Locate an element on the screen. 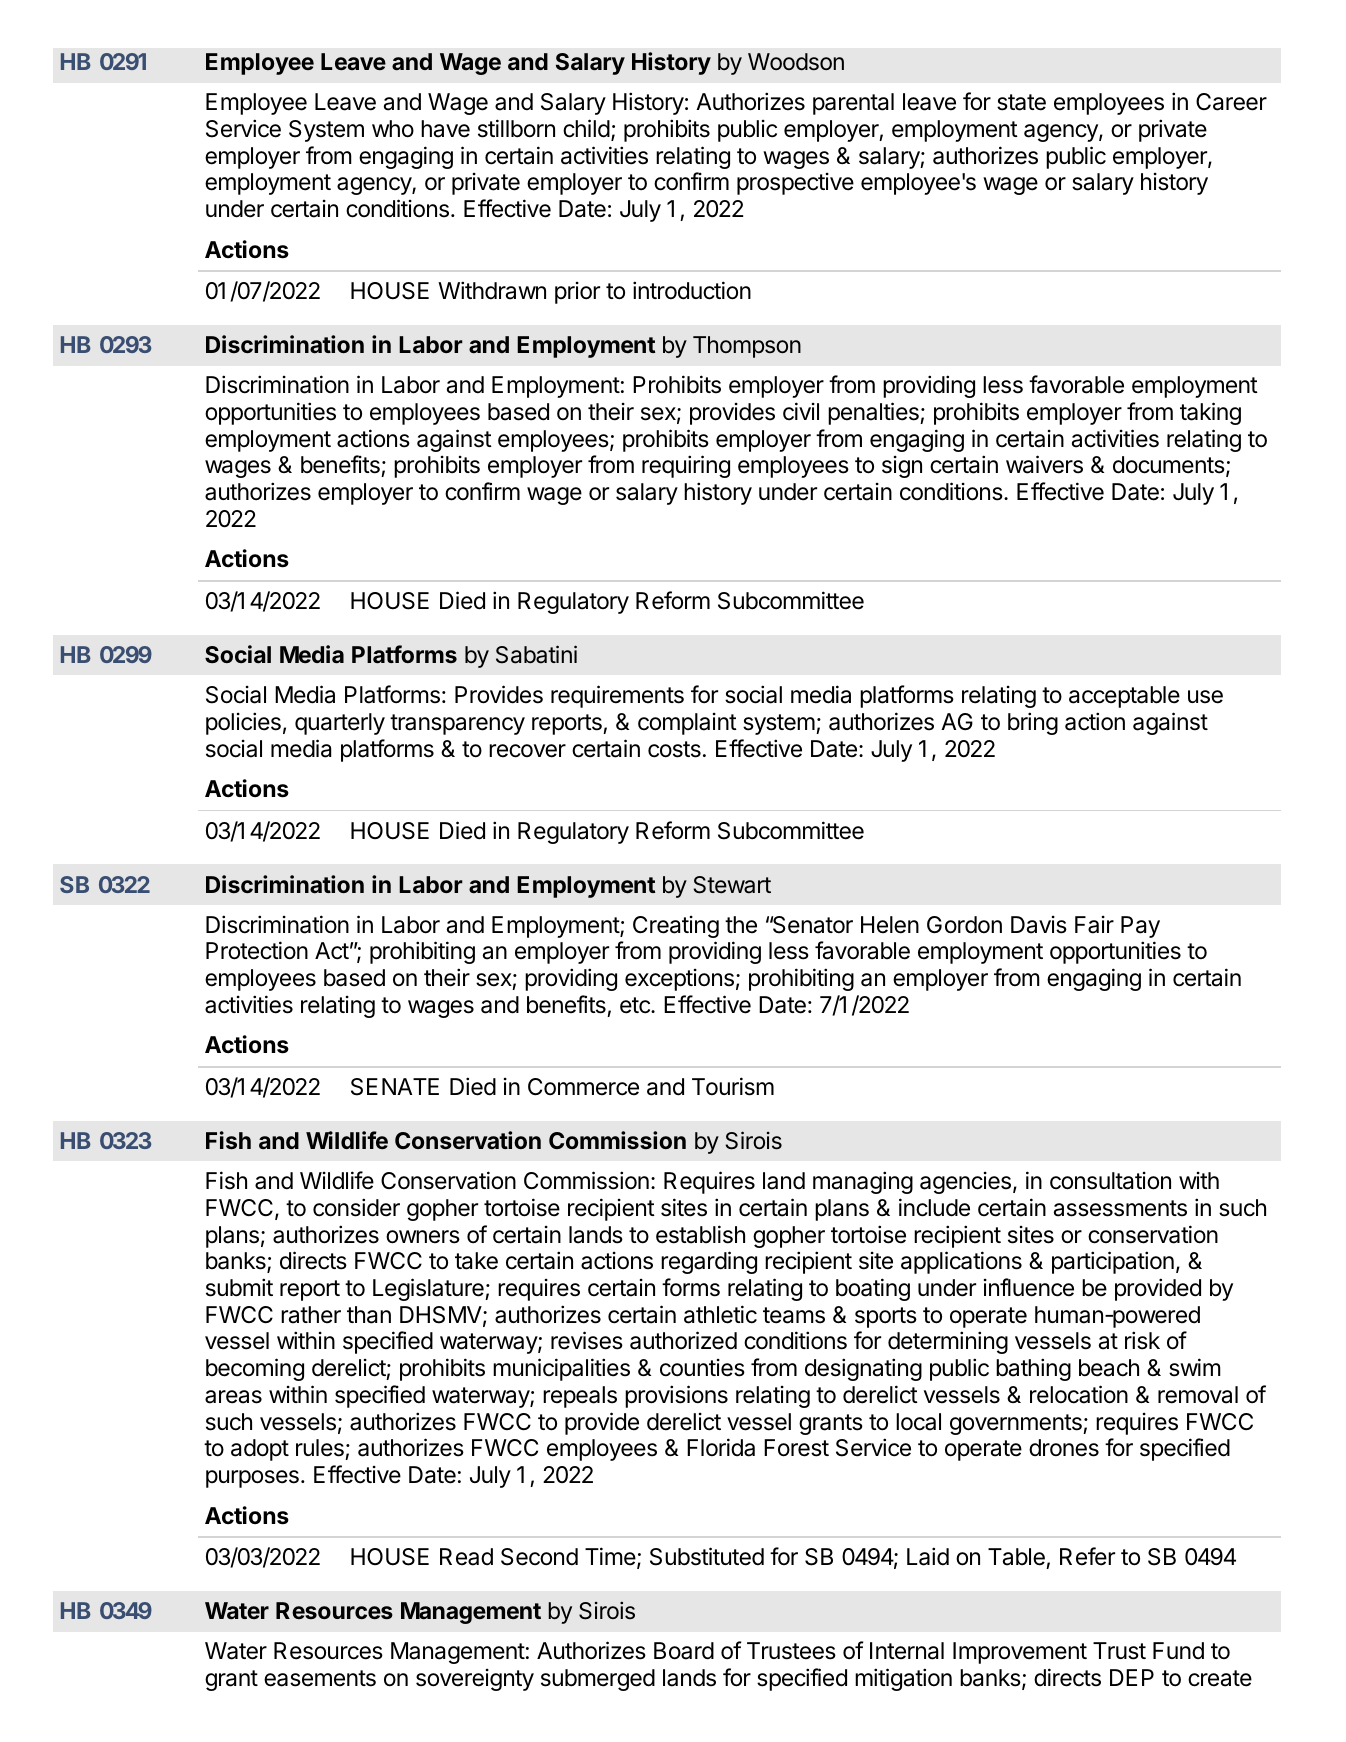  Woodson is located at coordinates (796, 62).
